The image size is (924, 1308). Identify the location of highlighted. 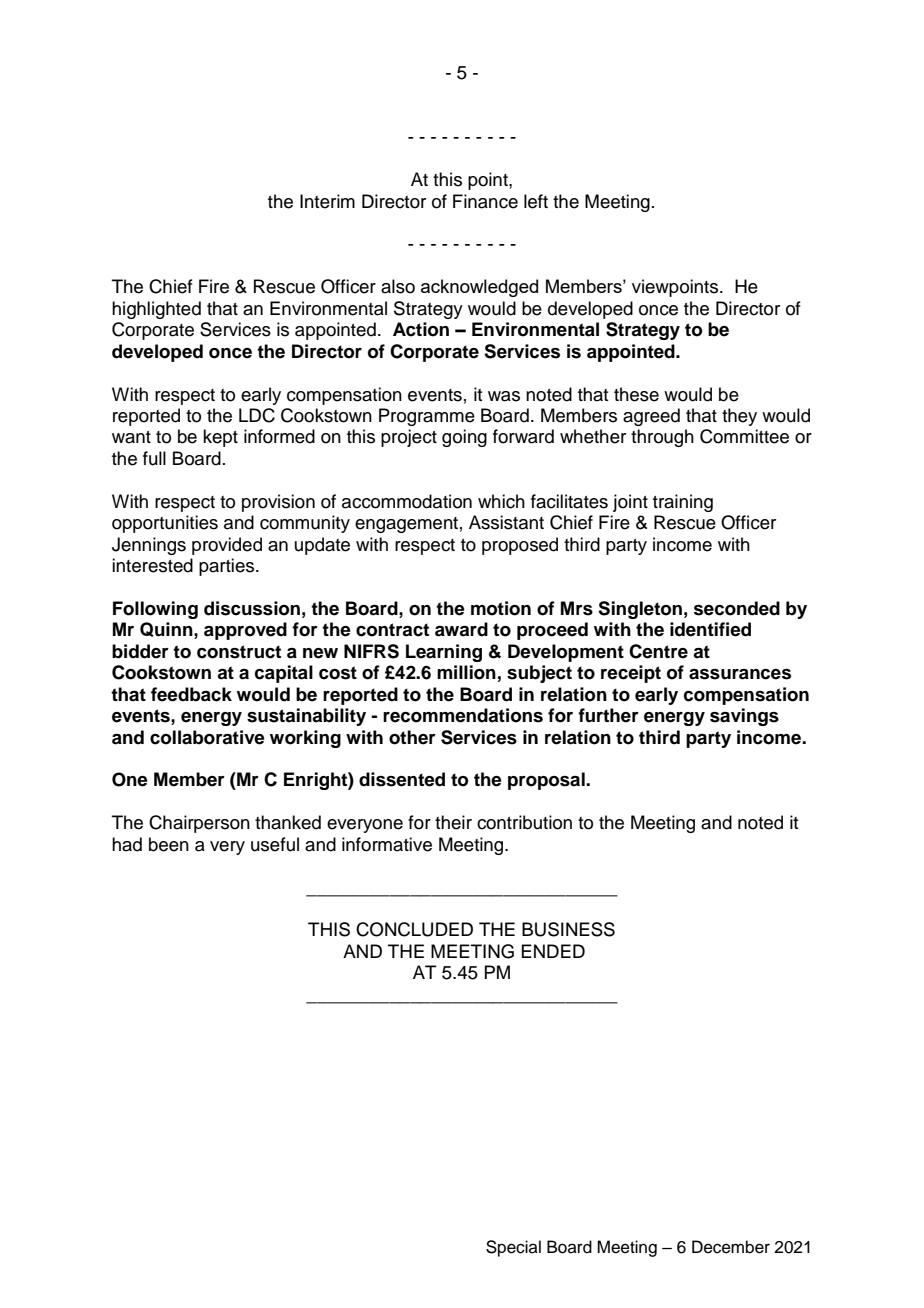
(156, 310).
